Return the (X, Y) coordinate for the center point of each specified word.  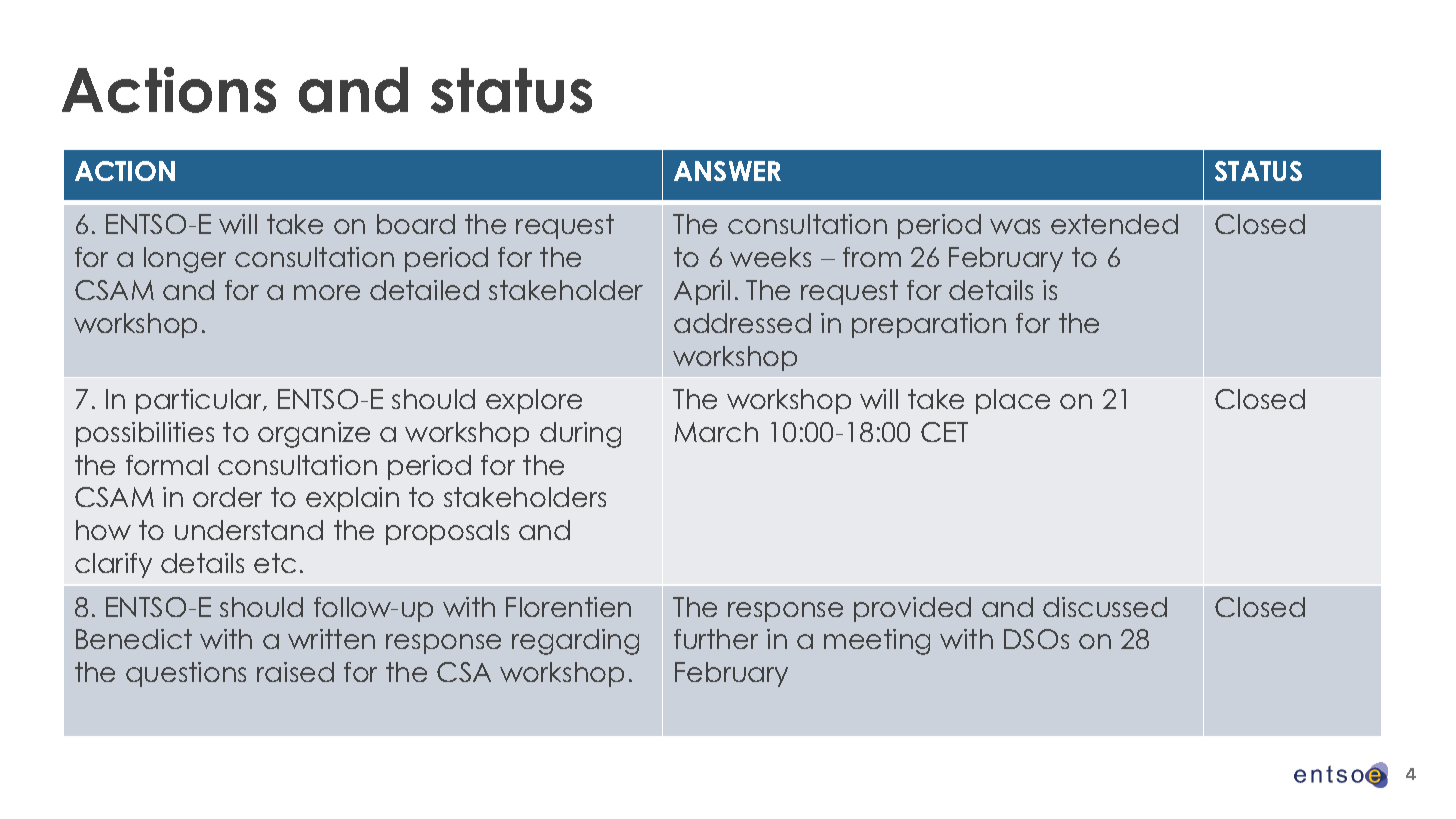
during (580, 435)
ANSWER (727, 171)
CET (944, 432)
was (1015, 226)
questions (186, 674)
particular (200, 401)
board (416, 224)
